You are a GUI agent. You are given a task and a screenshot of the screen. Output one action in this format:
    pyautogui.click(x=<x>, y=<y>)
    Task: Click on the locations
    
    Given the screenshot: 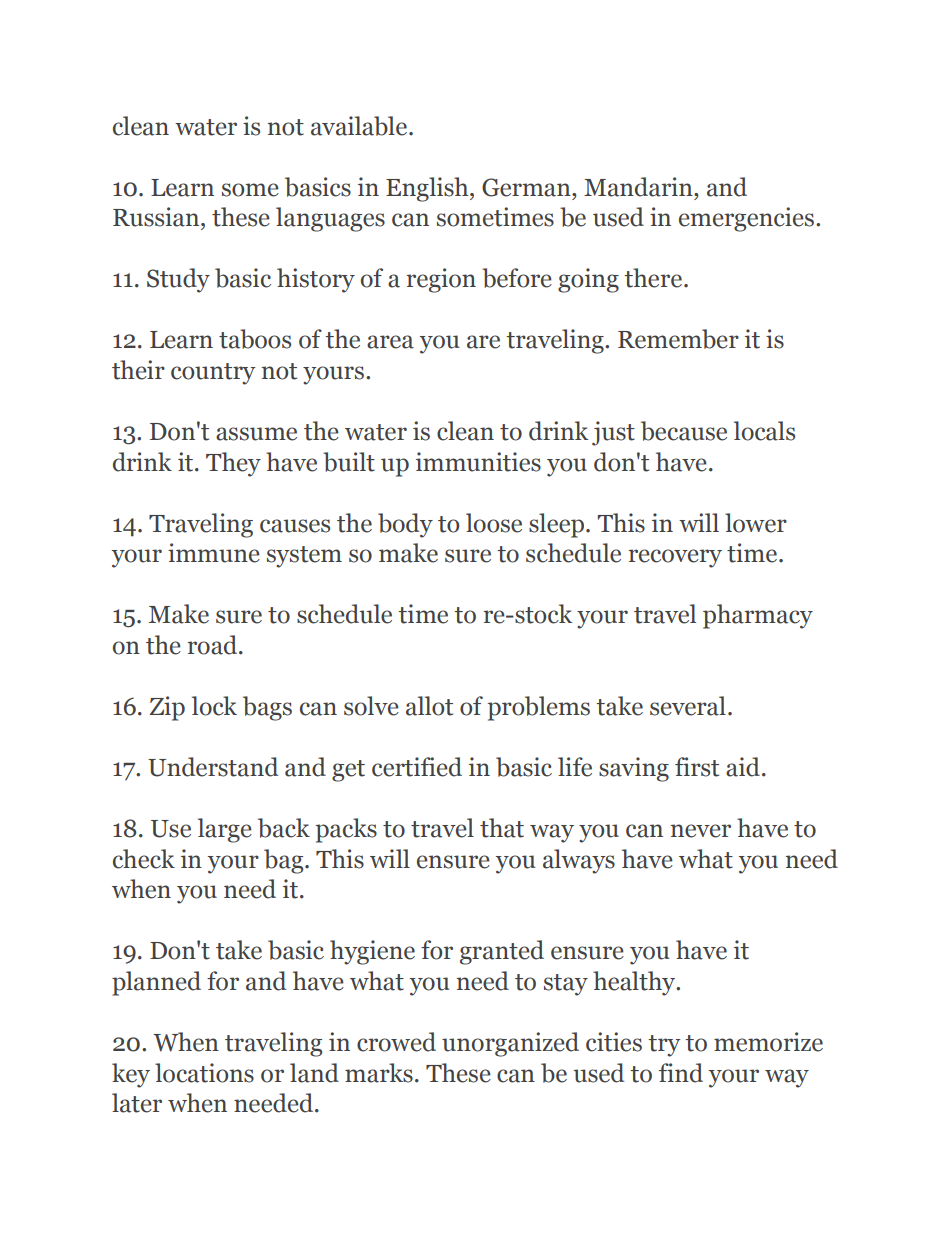 What is the action you would take?
    pyautogui.click(x=204, y=1073)
